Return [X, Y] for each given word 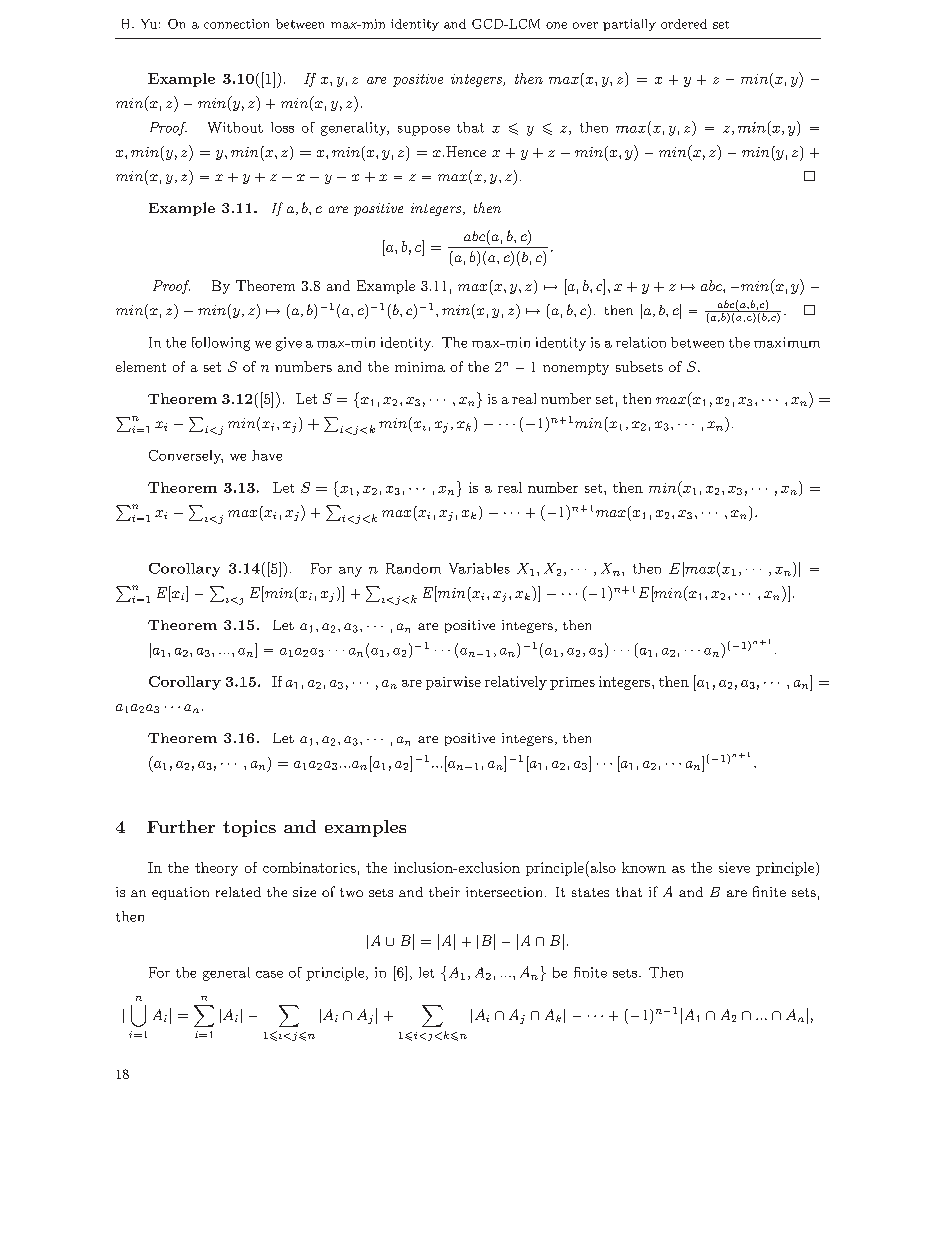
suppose [424, 131]
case [269, 974]
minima [420, 367]
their [444, 892]
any [350, 572]
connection [236, 24]
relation [641, 342]
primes [572, 683]
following [221, 344]
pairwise [453, 683]
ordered [684, 24]
